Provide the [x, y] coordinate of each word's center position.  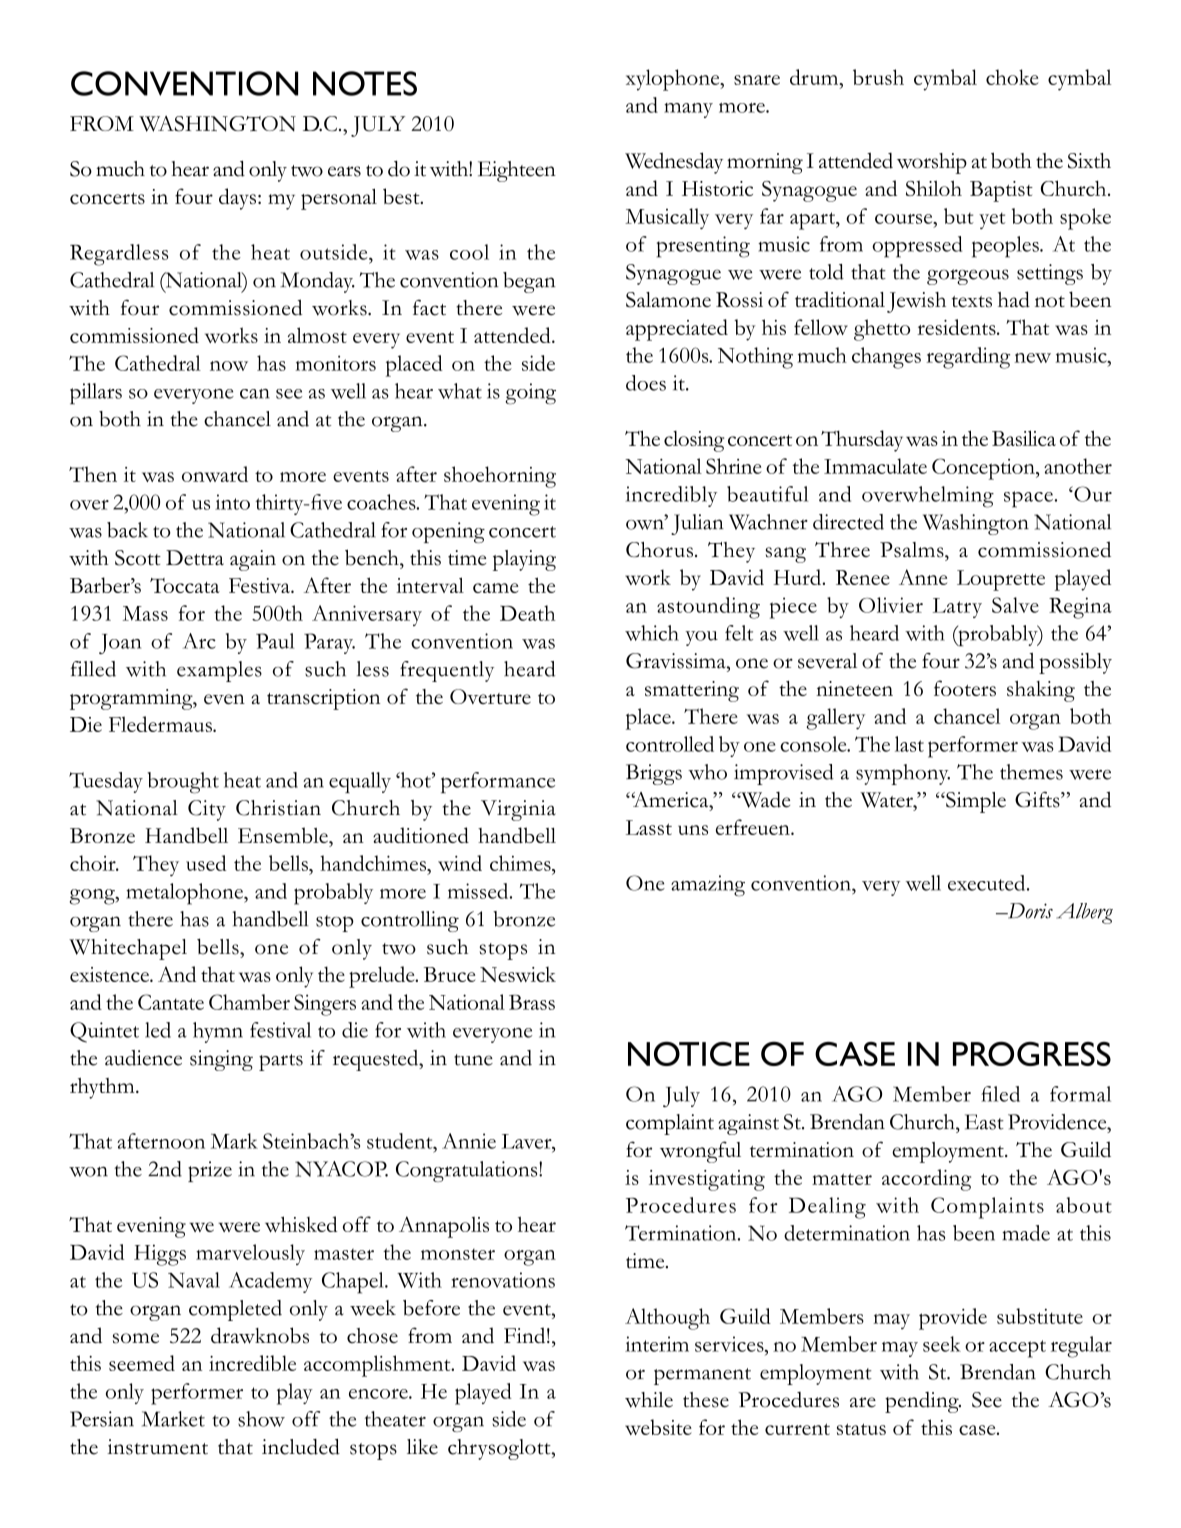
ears [344, 171]
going [530, 394]
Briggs [654, 774]
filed [1000, 1094]
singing [221, 1060]
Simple [975, 802]
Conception [984, 469]
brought [183, 783]
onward [215, 474]
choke [1012, 77]
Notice [689, 1053]
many [688, 110]
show [261, 1419]
